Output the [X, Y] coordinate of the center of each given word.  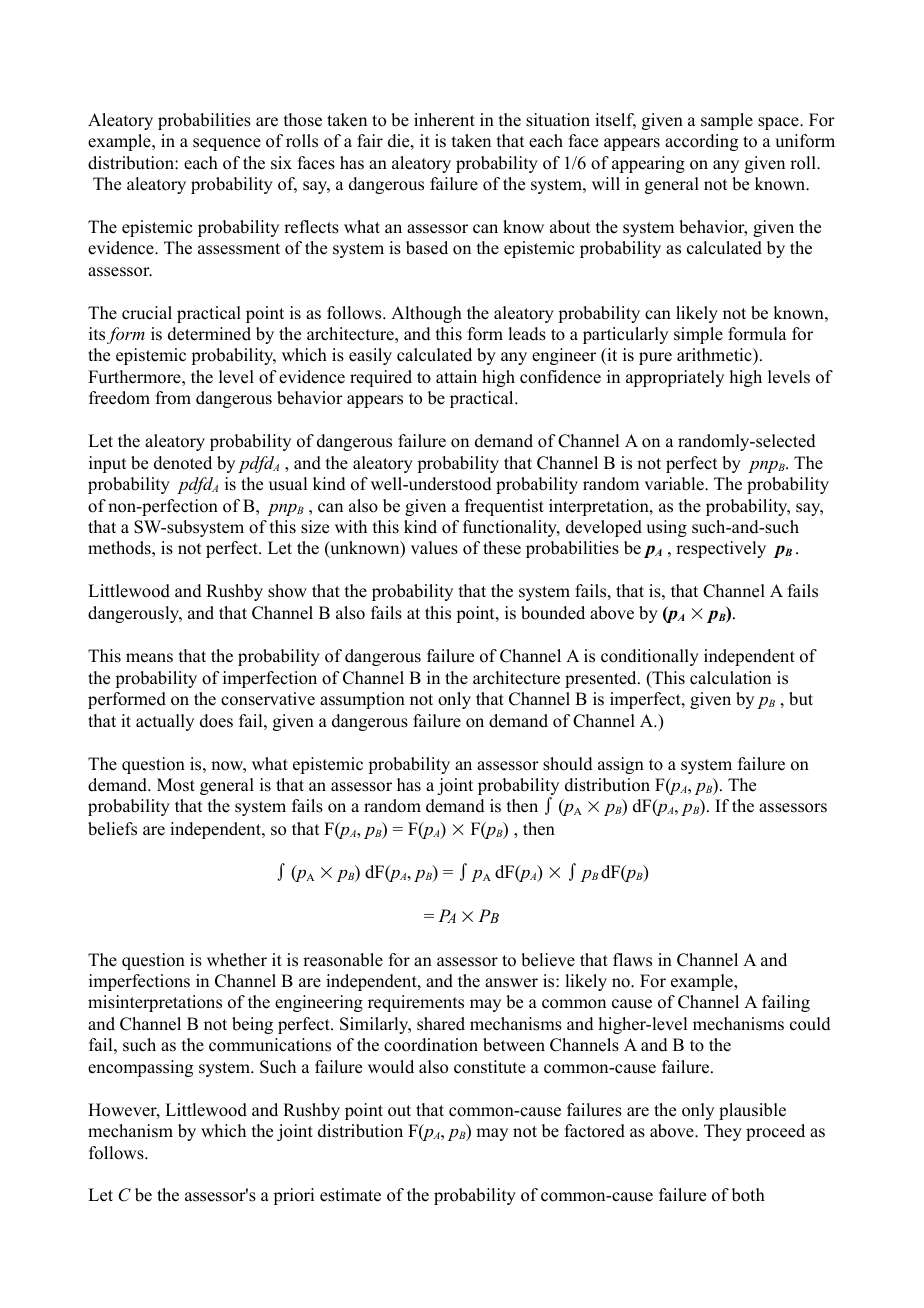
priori [293, 1196]
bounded [553, 613]
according [701, 142]
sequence [227, 144]
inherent [444, 120]
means [149, 658]
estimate [350, 1195]
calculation [730, 678]
